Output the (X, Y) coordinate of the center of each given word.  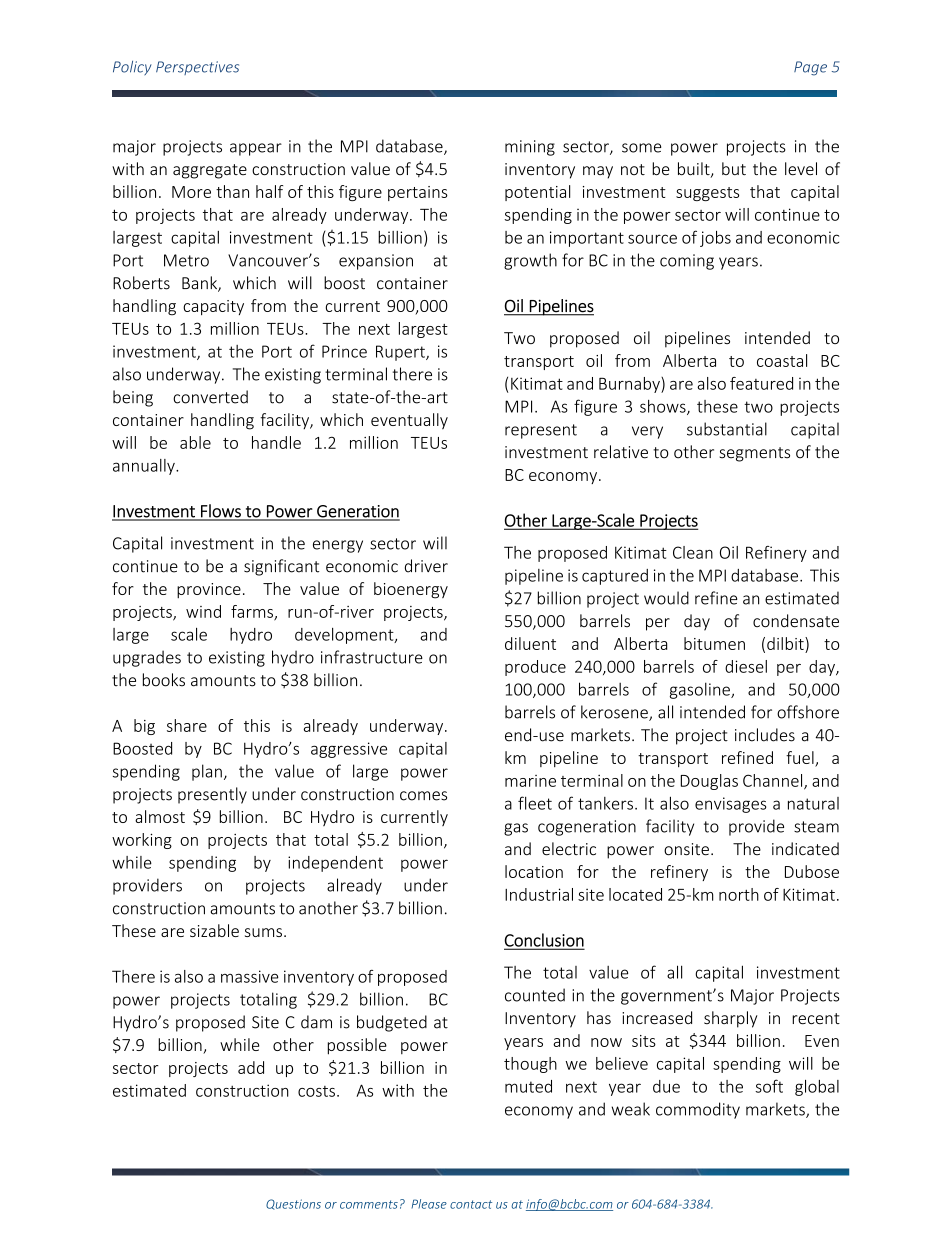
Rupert (401, 353)
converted (210, 397)
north (739, 894)
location (534, 871)
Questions (293, 1204)
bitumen (714, 643)
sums (263, 932)
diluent (530, 643)
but (734, 168)
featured (761, 383)
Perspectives (197, 68)
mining (530, 148)
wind (203, 611)
